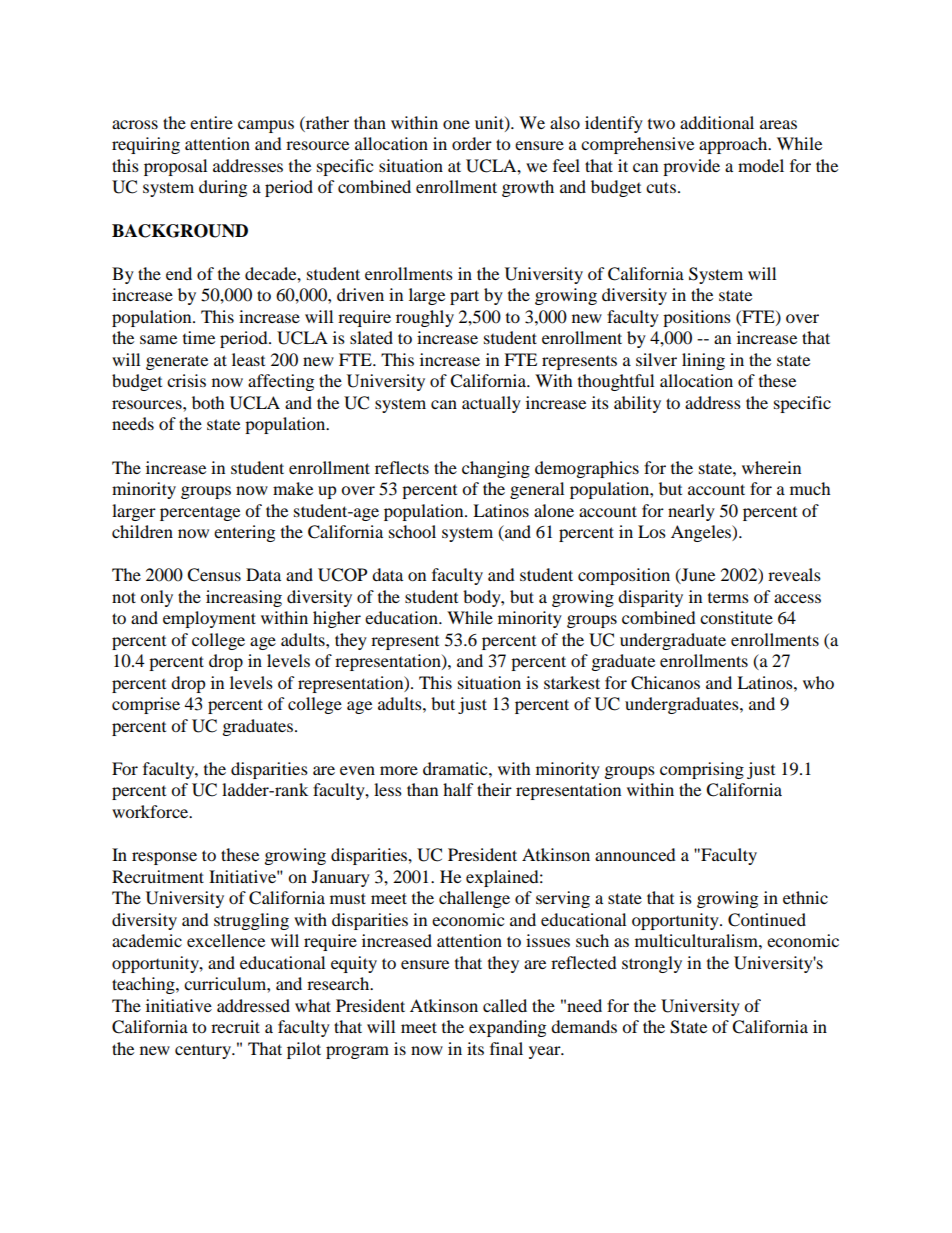 The image size is (952, 1233). I want to click on school, so click(412, 531).
